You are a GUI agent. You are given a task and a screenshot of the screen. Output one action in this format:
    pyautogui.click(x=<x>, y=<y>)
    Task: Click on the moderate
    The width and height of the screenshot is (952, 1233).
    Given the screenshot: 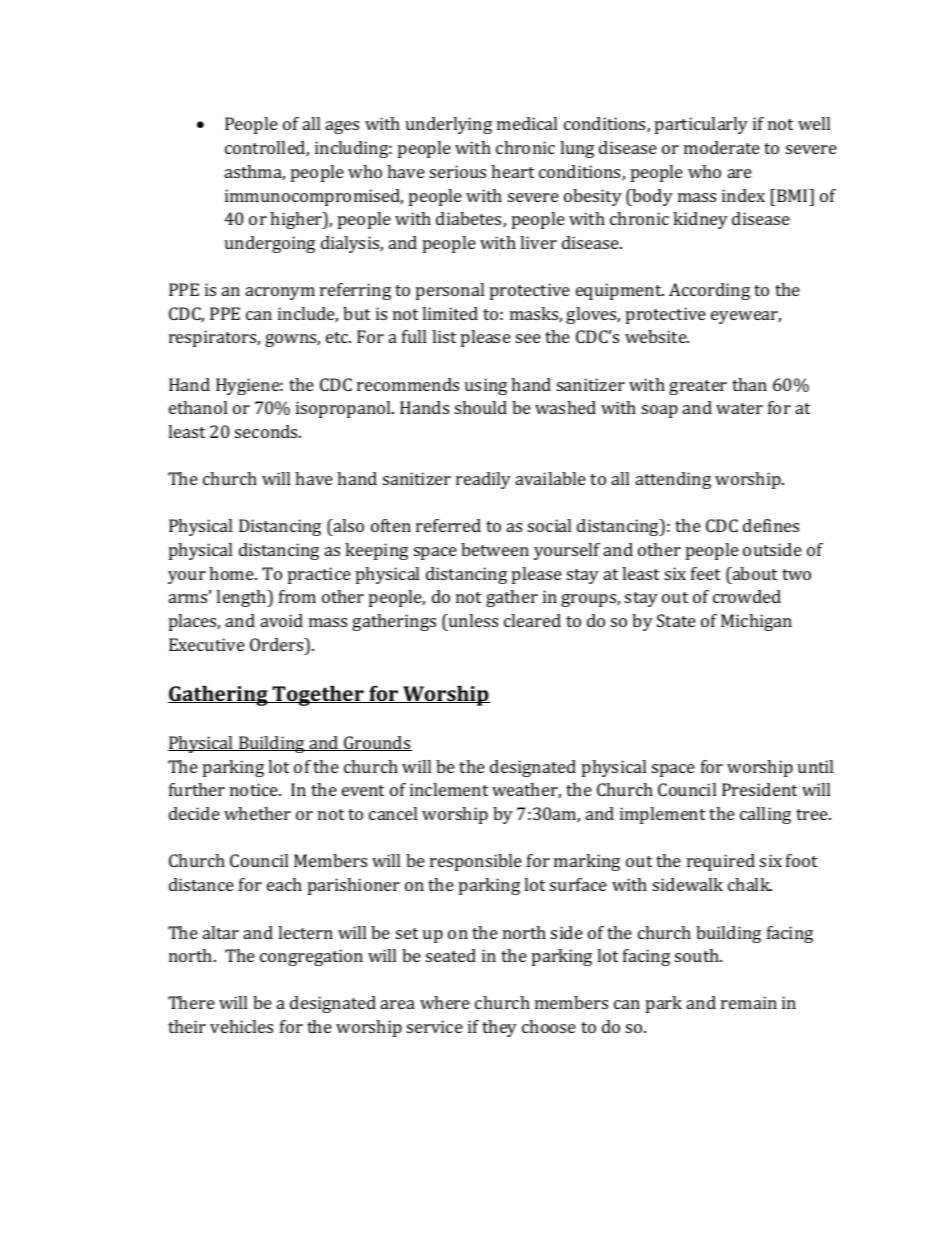 What is the action you would take?
    pyautogui.click(x=722, y=147)
